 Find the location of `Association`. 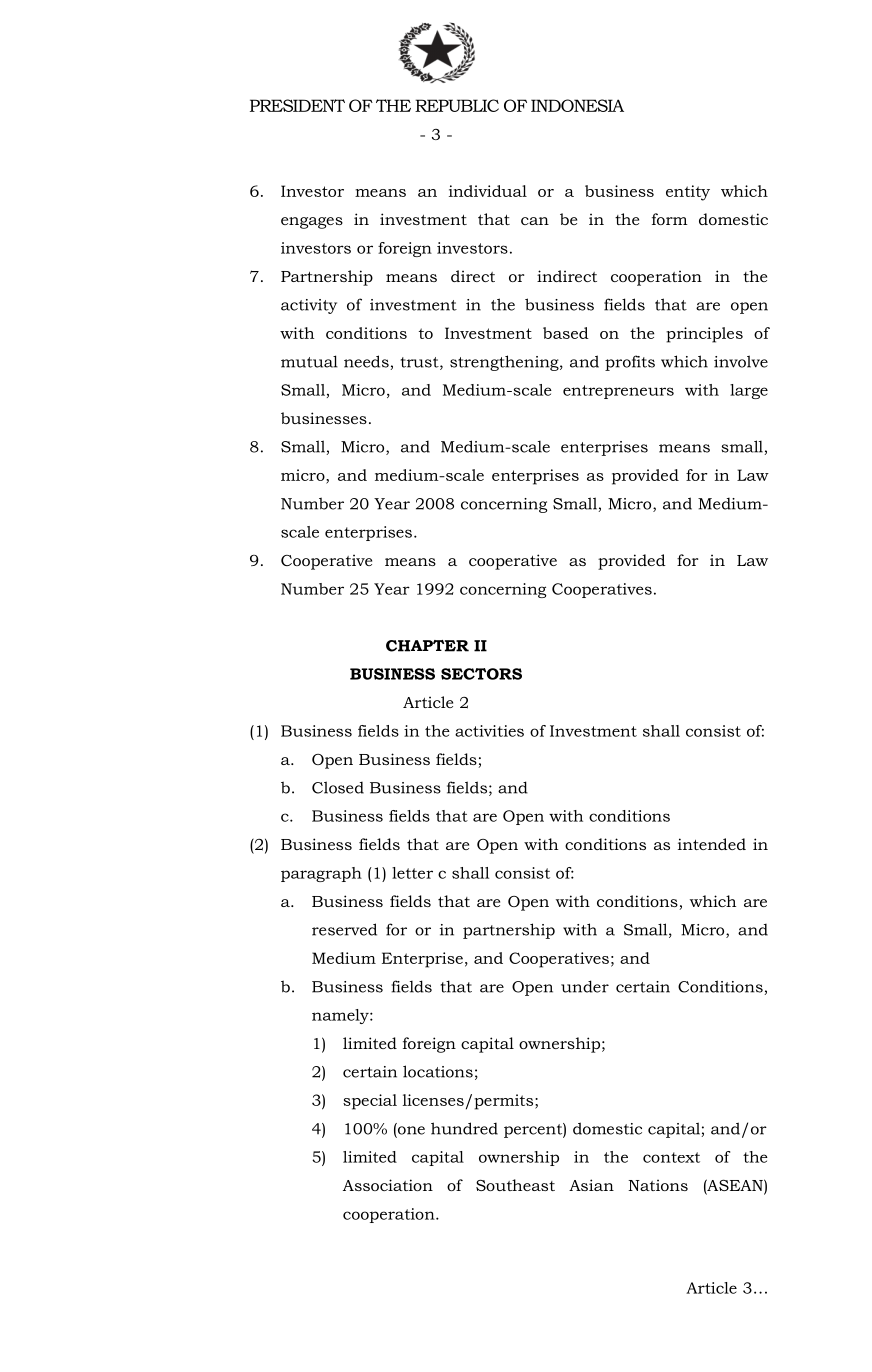

Association is located at coordinates (388, 1185).
